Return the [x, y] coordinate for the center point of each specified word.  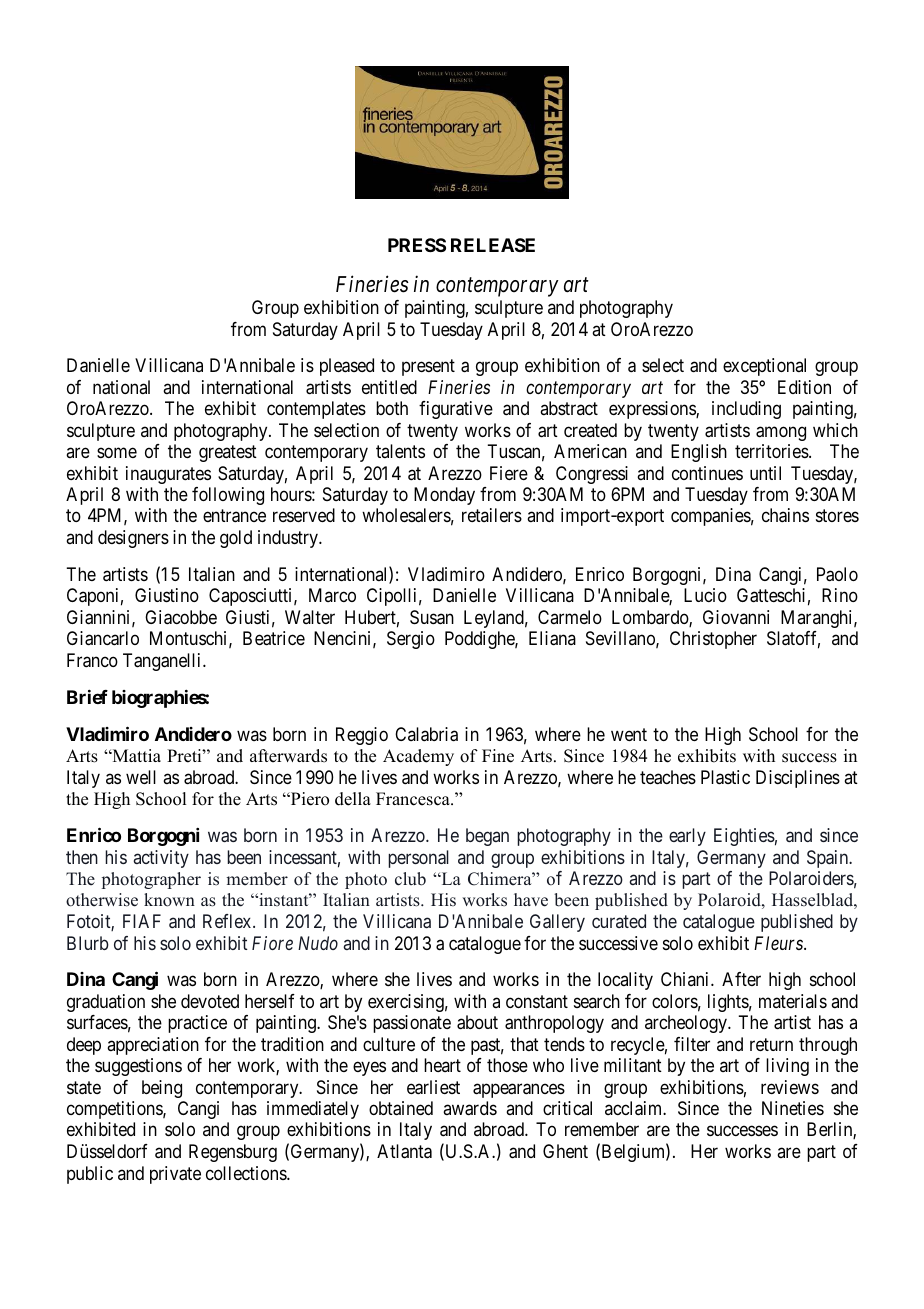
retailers [492, 515]
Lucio [705, 595]
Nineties [793, 1108]
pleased [347, 367]
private [175, 1175]
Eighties [744, 837]
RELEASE [493, 245]
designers [133, 539]
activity [161, 859]
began [487, 837]
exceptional [764, 367]
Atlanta [404, 1151]
